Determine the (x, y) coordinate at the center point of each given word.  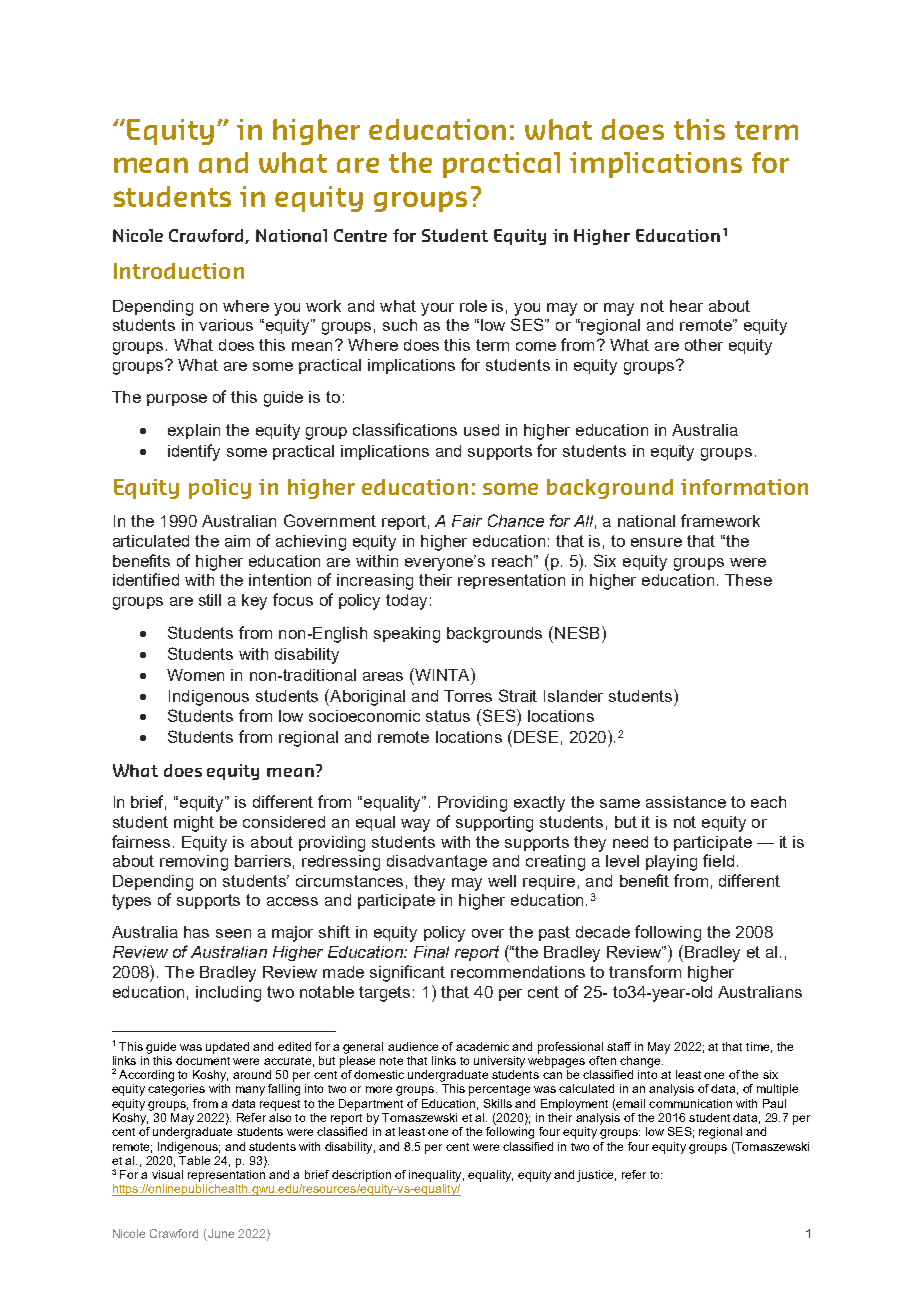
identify (194, 452)
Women (195, 675)
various (226, 325)
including (228, 994)
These (748, 580)
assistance (686, 802)
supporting (494, 824)
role (473, 306)
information (744, 487)
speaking (407, 635)
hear (686, 306)
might (194, 824)
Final (431, 952)
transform (645, 971)
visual (167, 1174)
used (481, 430)
